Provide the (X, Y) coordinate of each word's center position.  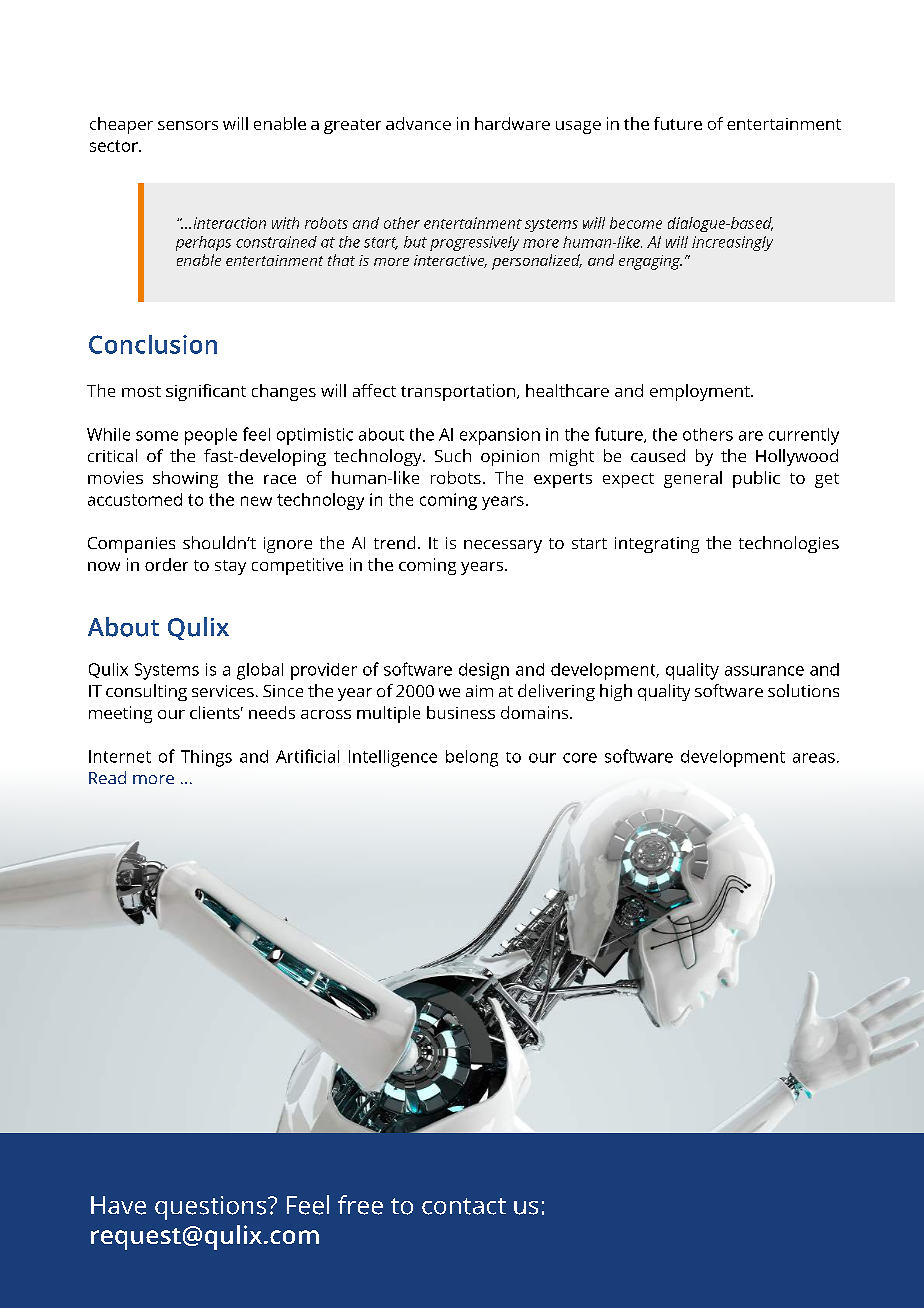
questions (212, 1208)
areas (814, 758)
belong (472, 758)
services (223, 691)
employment (701, 392)
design (484, 671)
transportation (458, 392)
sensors (188, 125)
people (211, 436)
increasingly (732, 243)
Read (107, 777)
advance (418, 123)
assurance (764, 671)
